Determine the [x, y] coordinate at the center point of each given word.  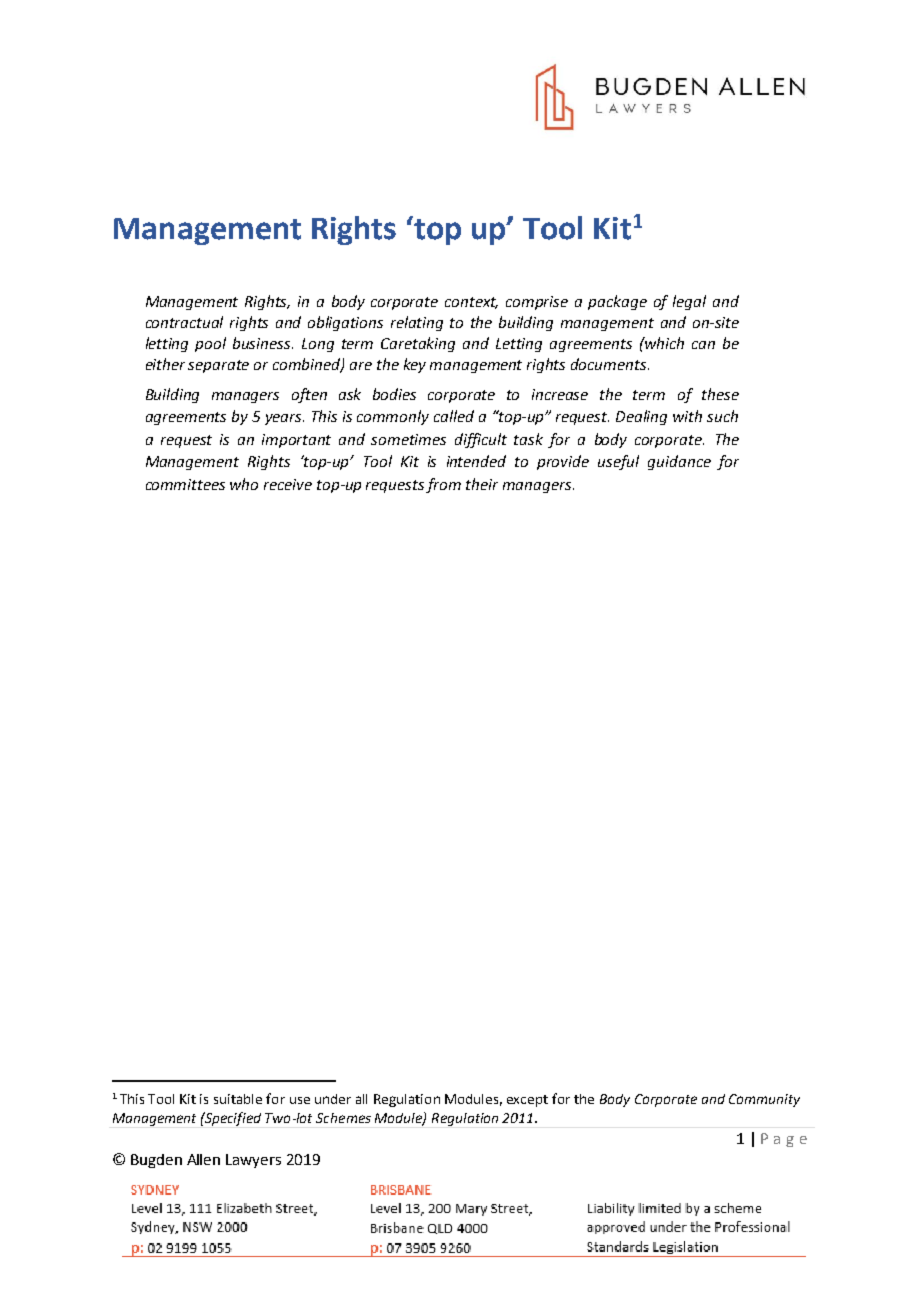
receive [288, 484]
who [244, 484]
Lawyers [253, 1161]
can [703, 345]
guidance [679, 462]
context [471, 303]
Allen [203, 1159]
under [333, 1099]
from [443, 485]
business [263, 343]
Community [764, 1100]
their [482, 484]
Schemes [343, 1118]
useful [618, 462]
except [527, 1101]
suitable [238, 1099]
